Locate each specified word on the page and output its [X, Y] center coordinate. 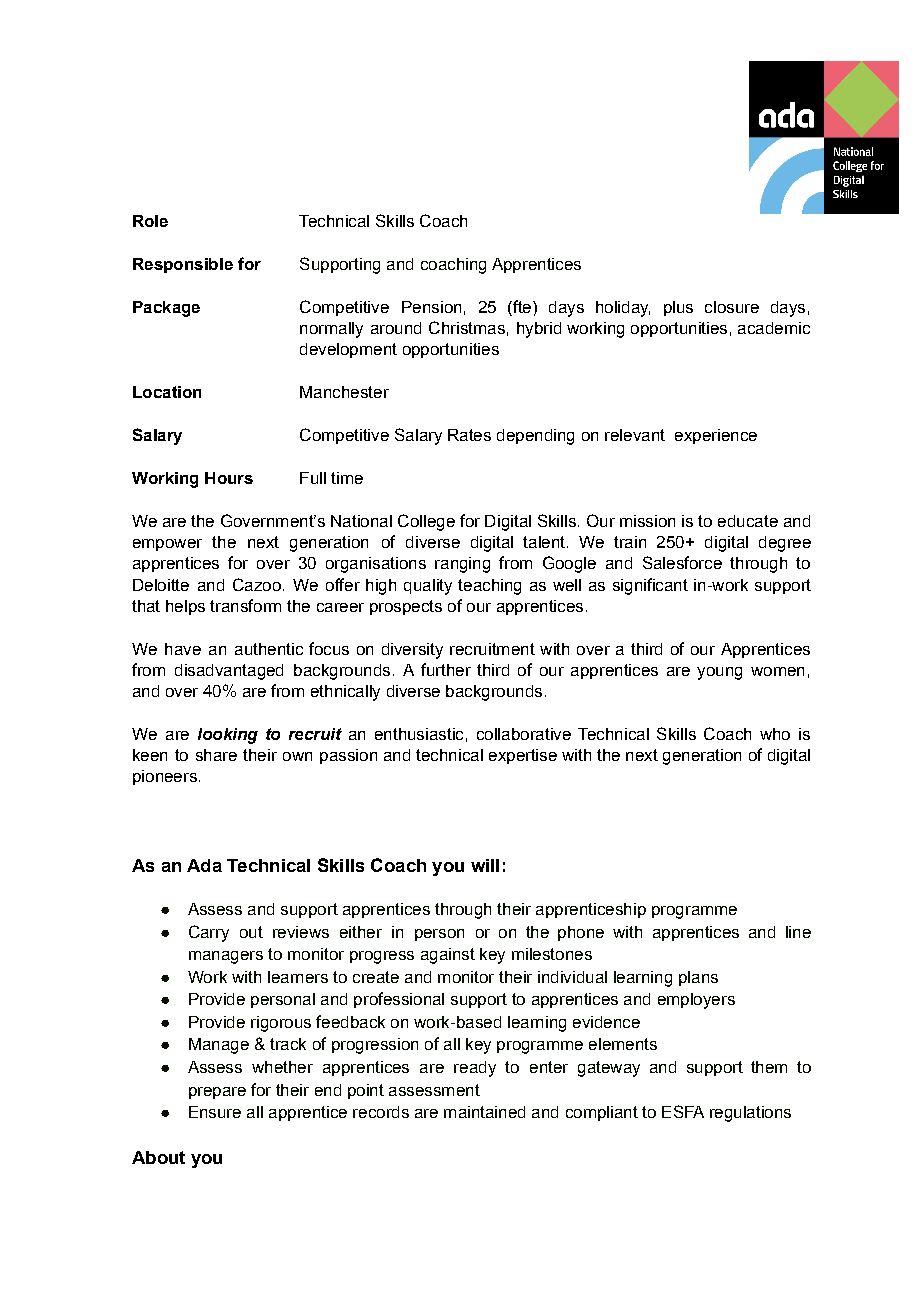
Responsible [183, 265]
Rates [469, 435]
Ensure [215, 1112]
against [448, 956]
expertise [523, 756]
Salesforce [682, 562]
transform [245, 605]
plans [698, 978]
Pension [431, 307]
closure [732, 307]
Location [167, 392]
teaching [489, 587]
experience [716, 436]
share [216, 755]
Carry [209, 933]
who [775, 734]
